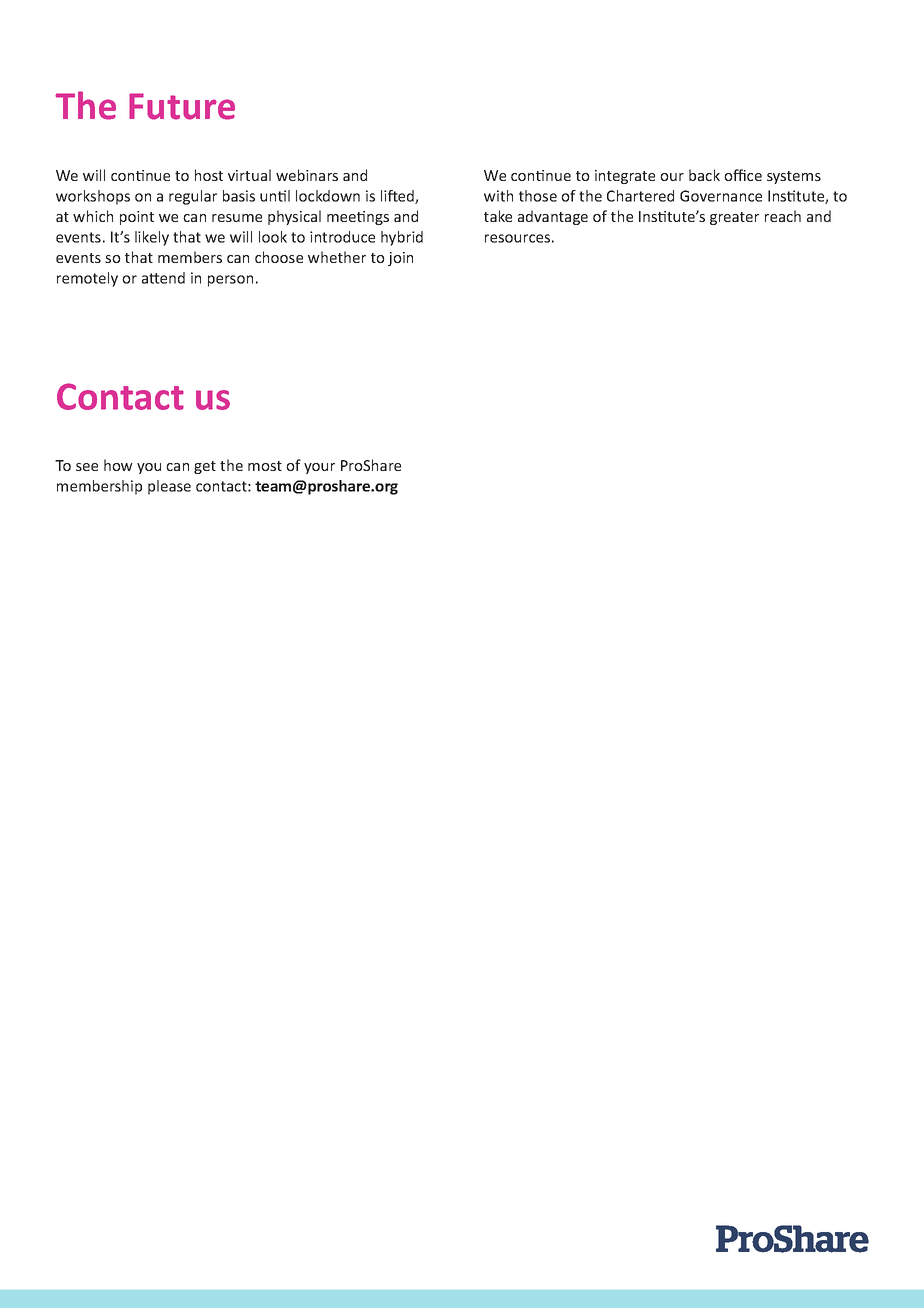  I want to click on your, so click(319, 468).
